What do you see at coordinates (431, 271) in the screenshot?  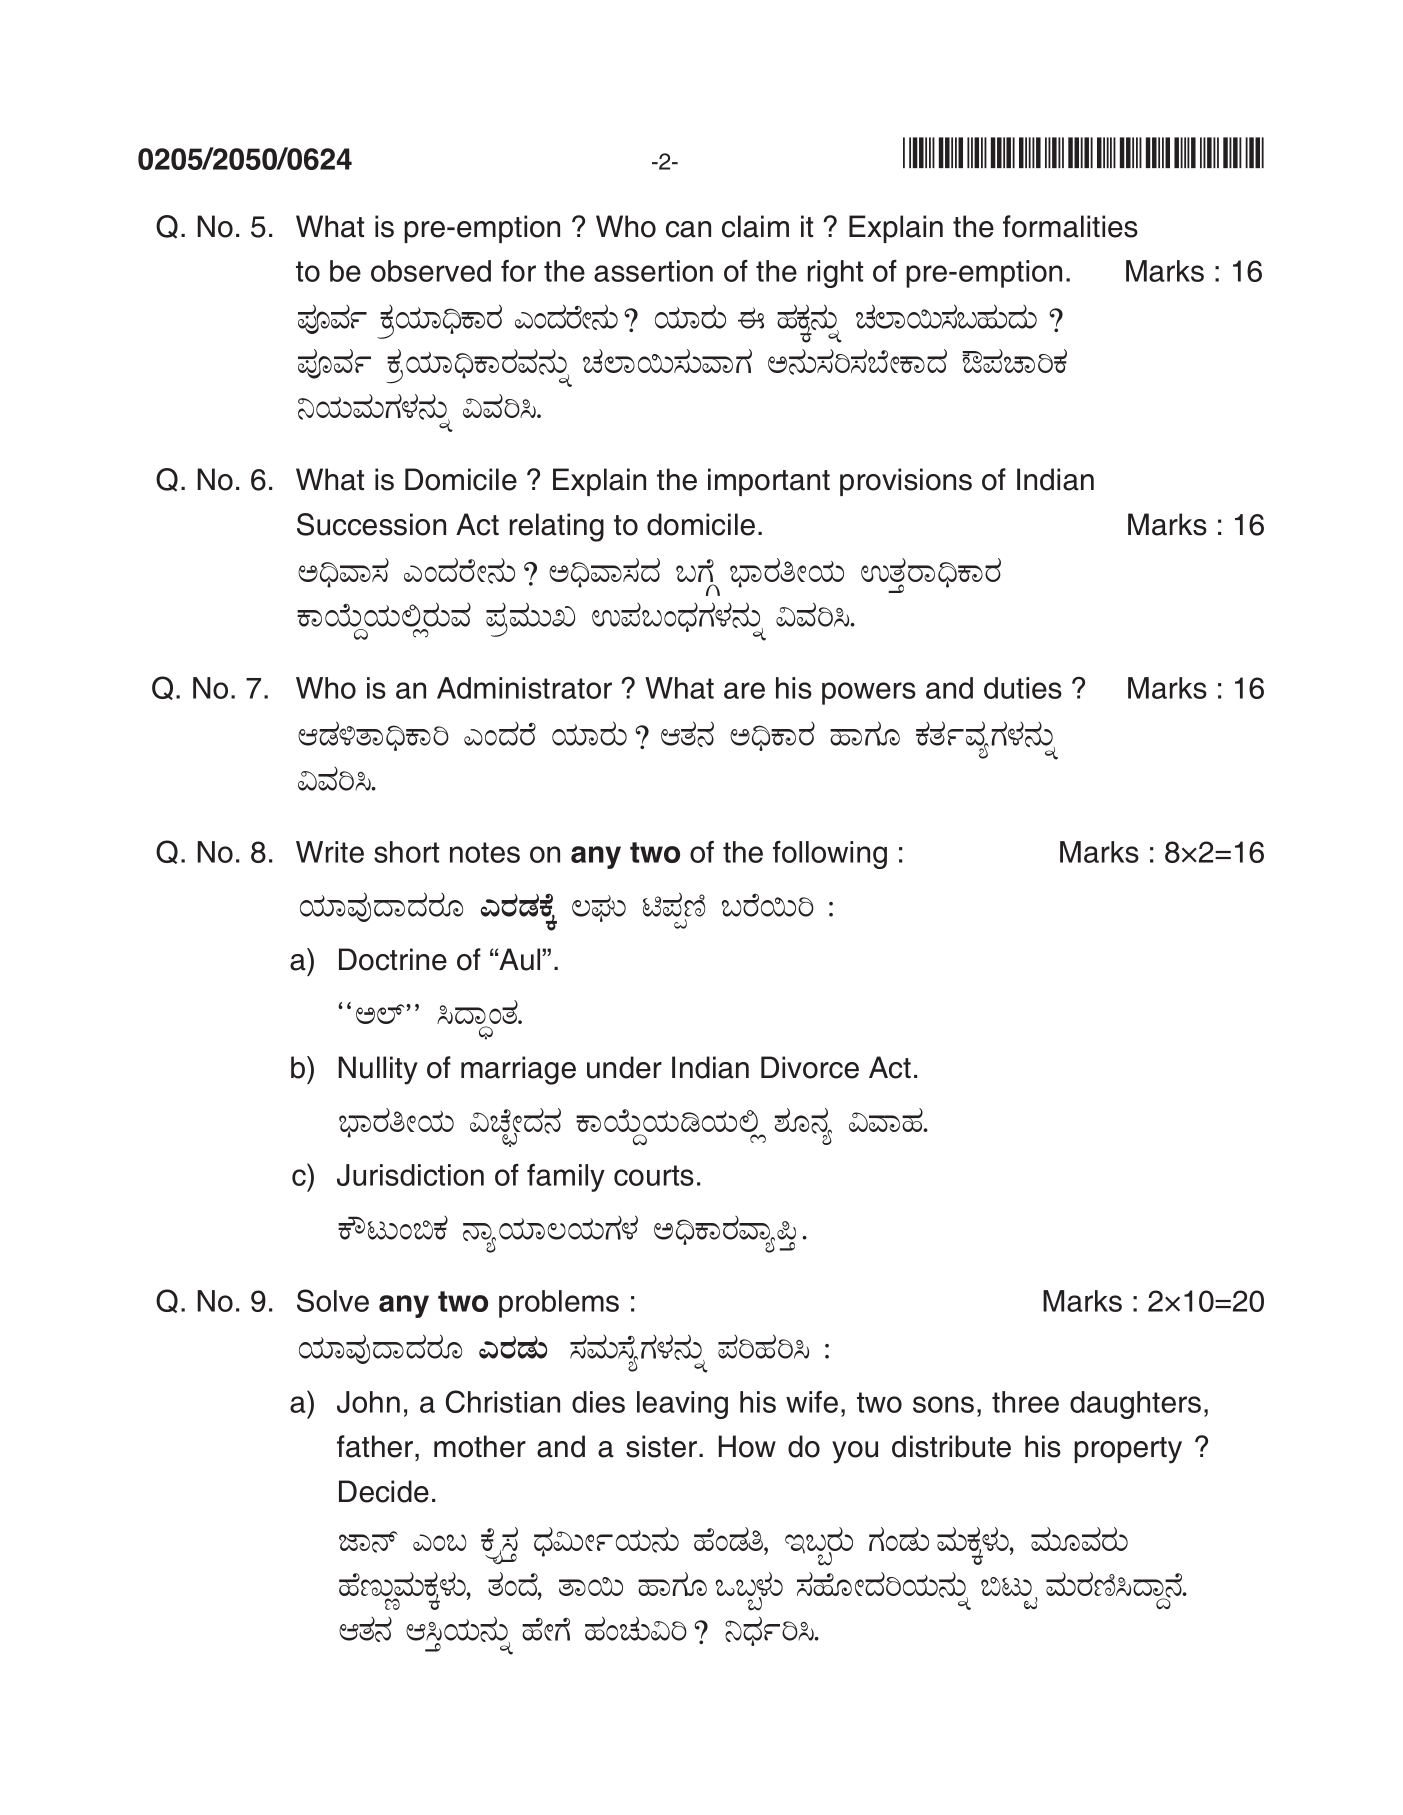 I see `observed` at bounding box center [431, 271].
